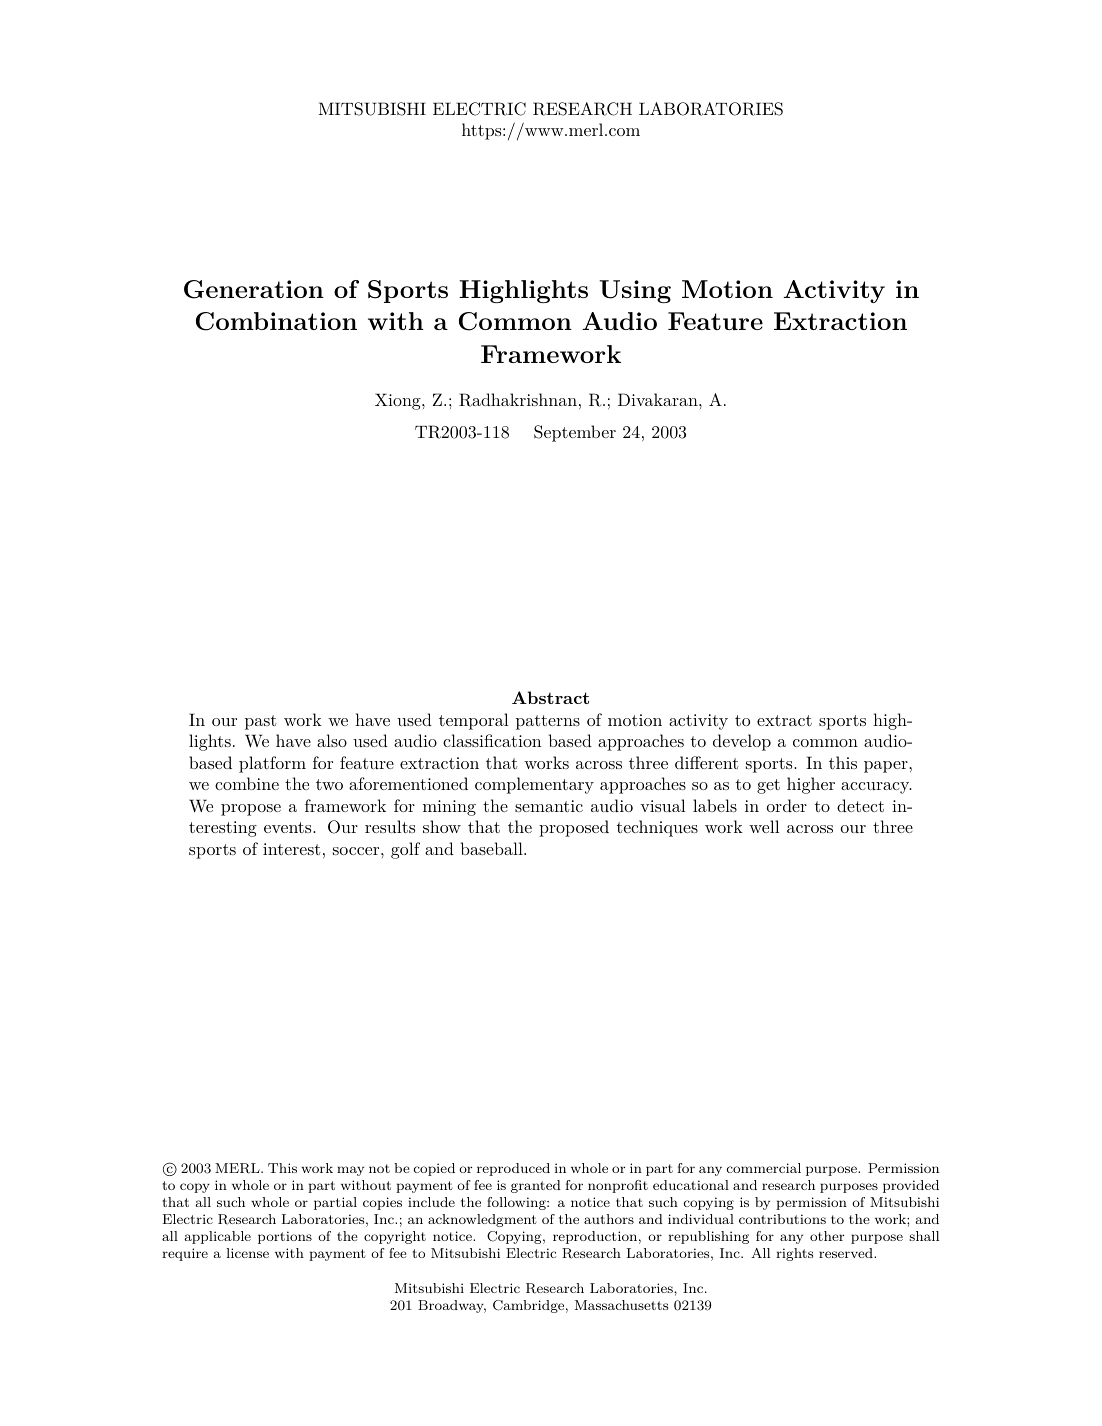 The height and width of the screenshot is (1426, 1102). What do you see at coordinates (493, 848) in the screenshot?
I see `baseball` at bounding box center [493, 848].
